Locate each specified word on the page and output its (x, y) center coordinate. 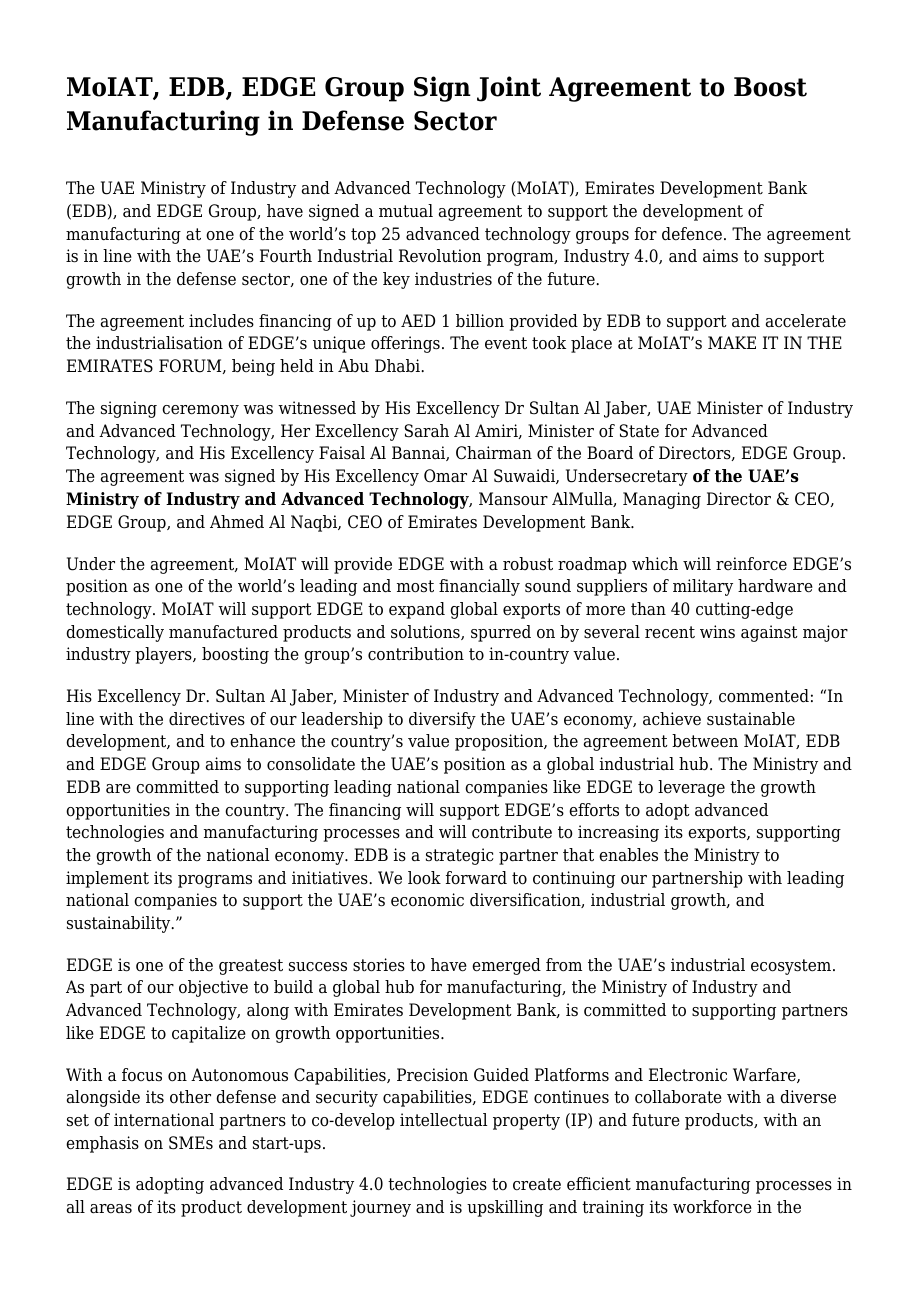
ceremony (200, 411)
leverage (691, 788)
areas (111, 1209)
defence (692, 234)
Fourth (286, 256)
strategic (460, 856)
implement (107, 879)
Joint (509, 89)
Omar (445, 476)
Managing (662, 500)
